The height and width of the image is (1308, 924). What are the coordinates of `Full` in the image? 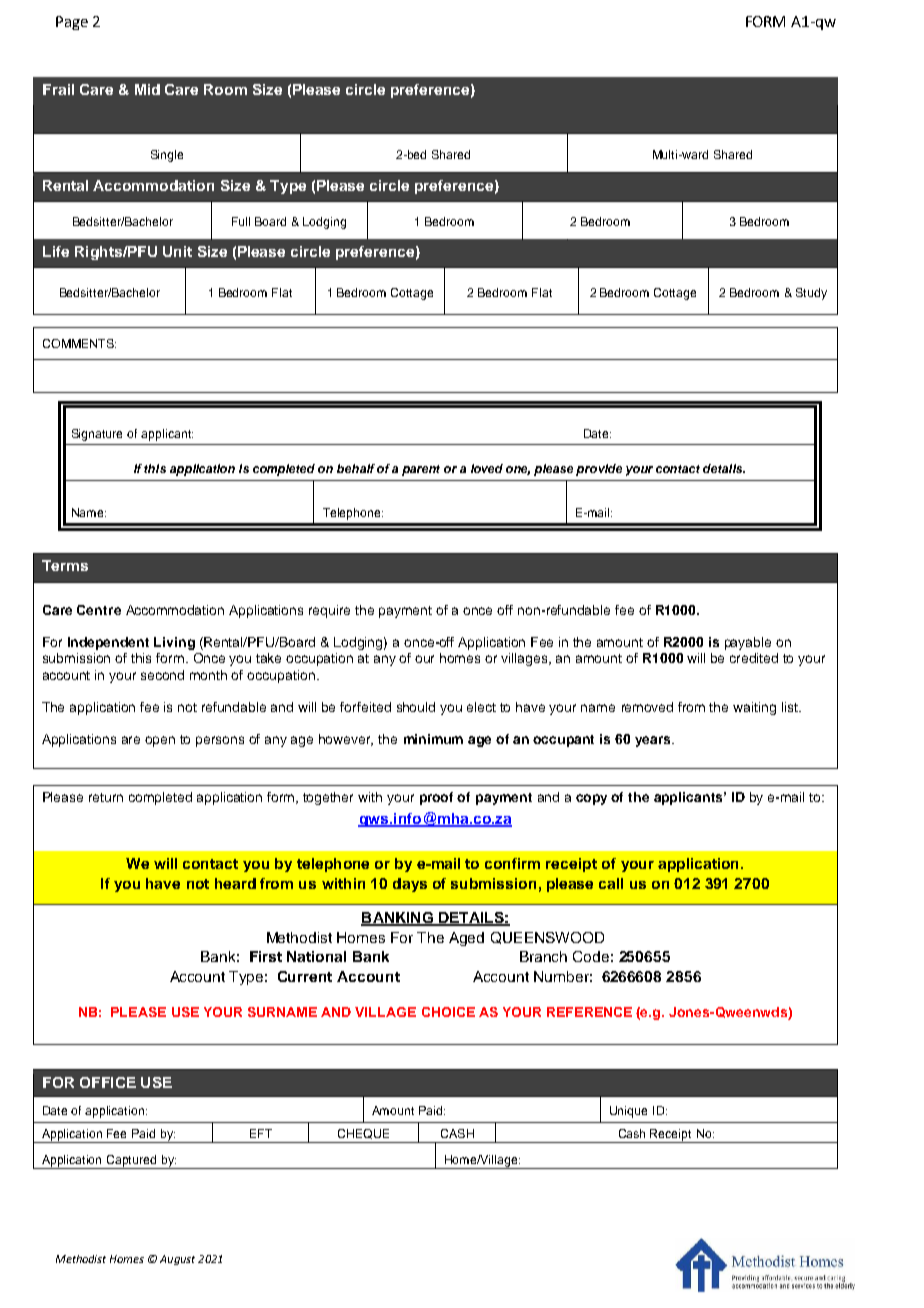 It's located at (241, 221).
